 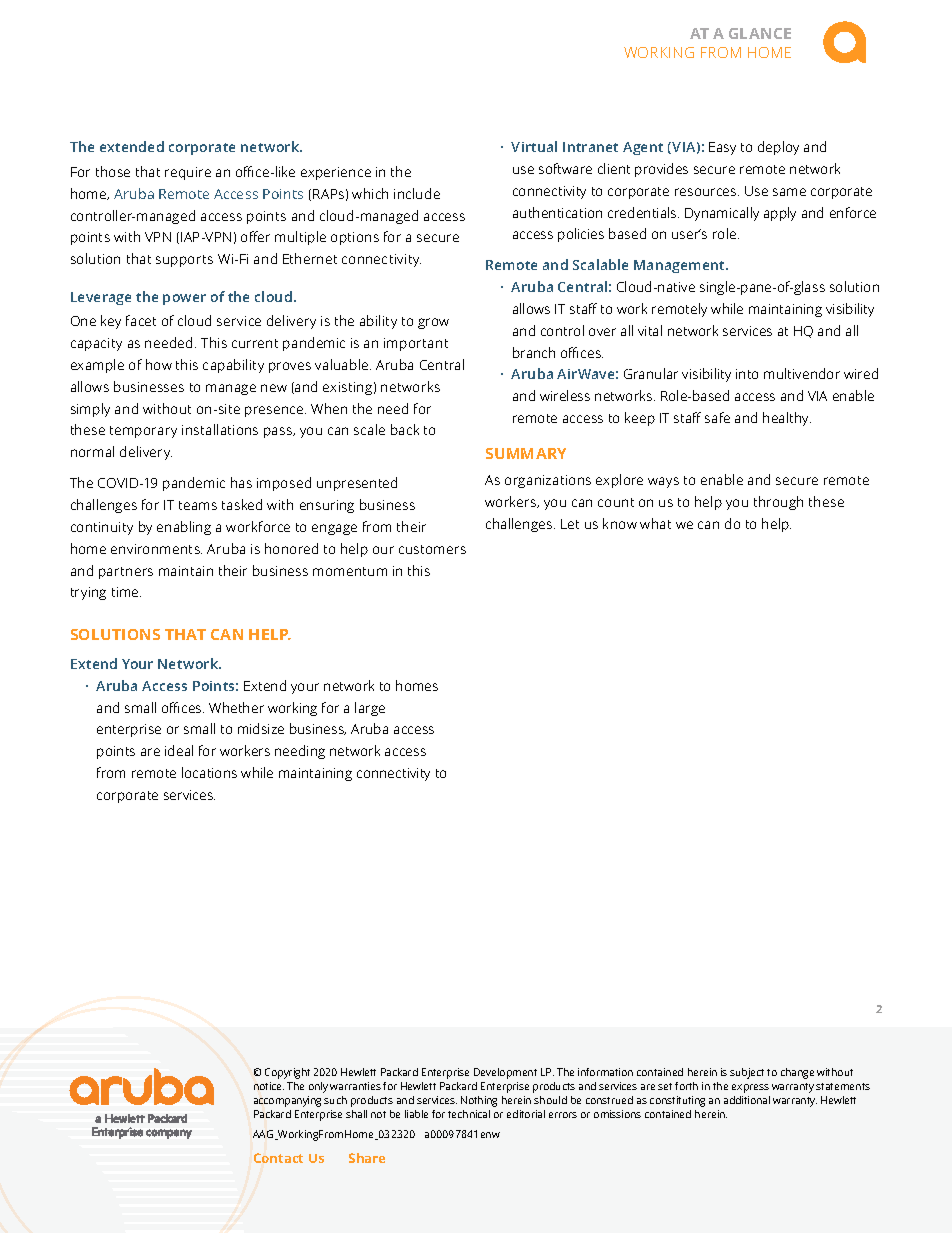 I want to click on additional, so click(x=747, y=1100).
